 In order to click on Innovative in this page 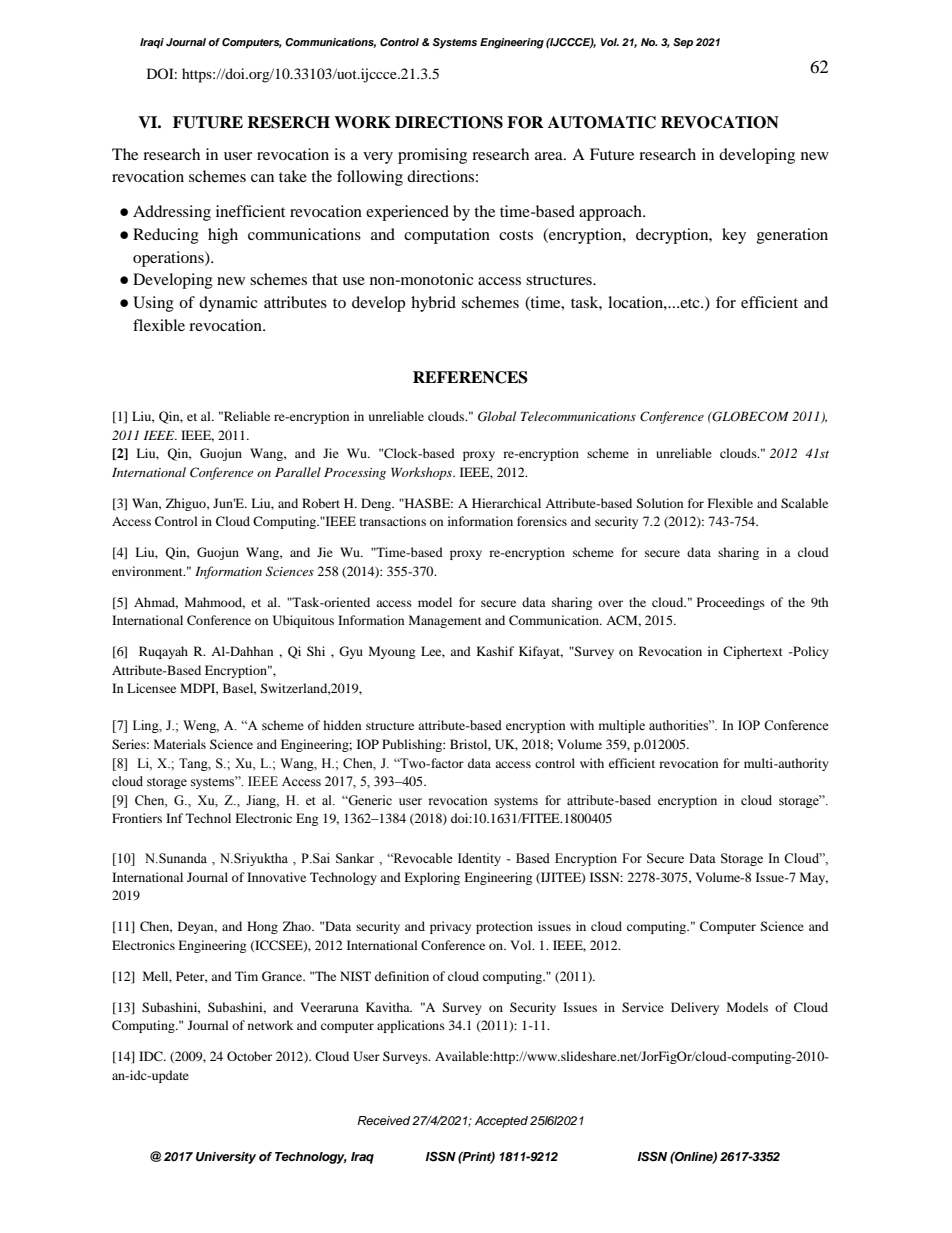, I will do `click(276, 877)`.
